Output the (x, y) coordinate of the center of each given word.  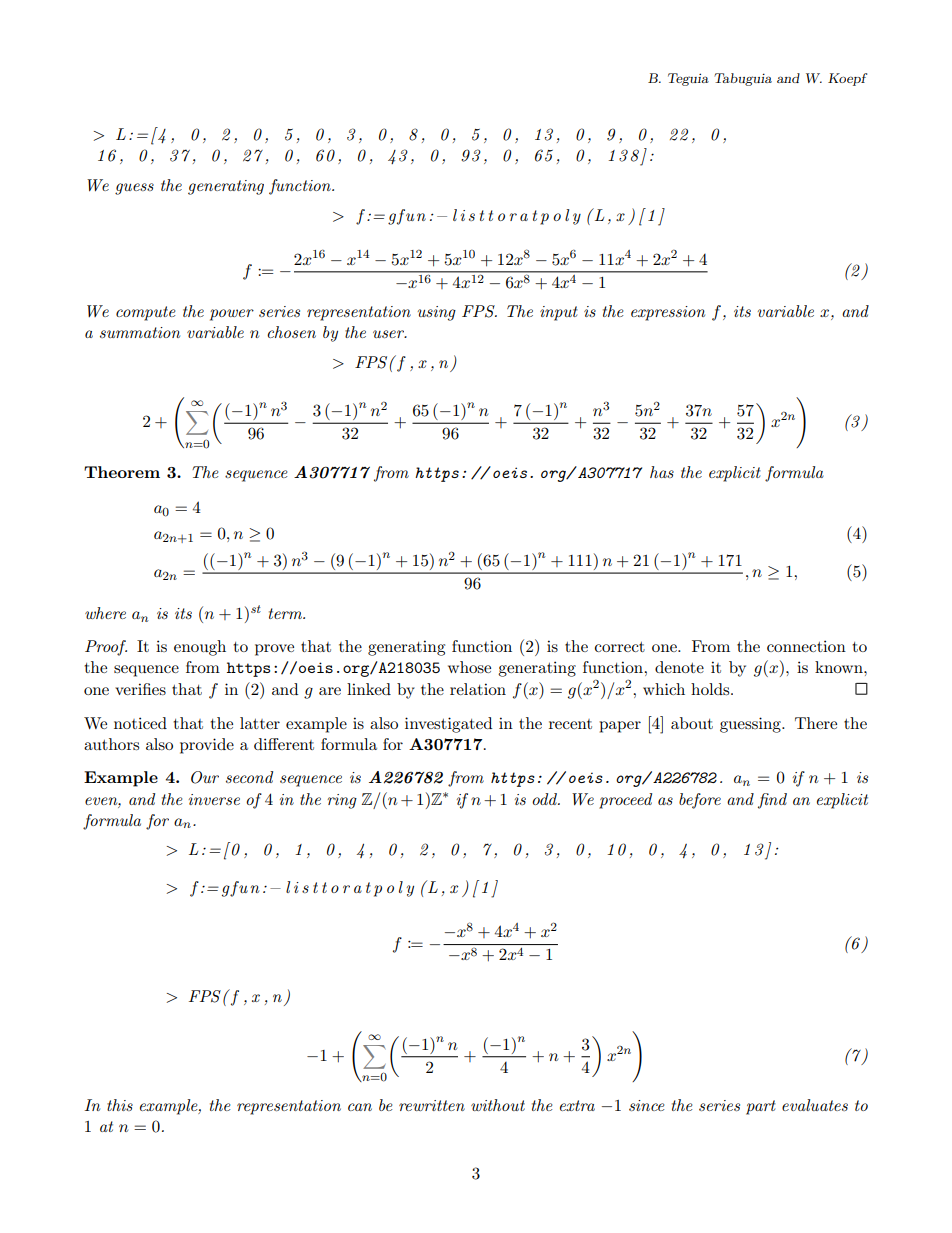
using (437, 313)
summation (140, 332)
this (120, 1105)
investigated (448, 725)
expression (668, 313)
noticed (140, 723)
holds (711, 689)
